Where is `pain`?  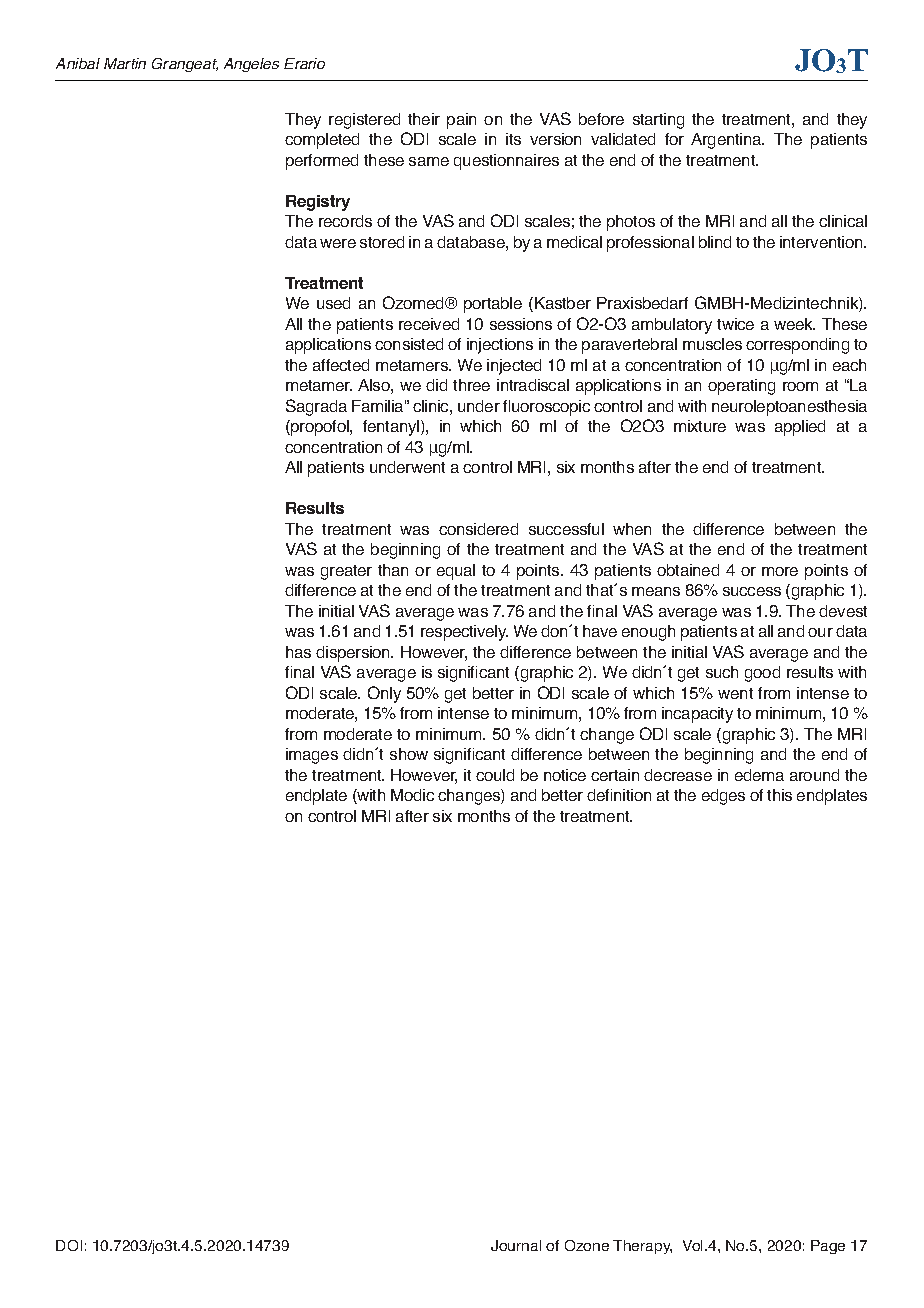 pain is located at coordinates (461, 121).
